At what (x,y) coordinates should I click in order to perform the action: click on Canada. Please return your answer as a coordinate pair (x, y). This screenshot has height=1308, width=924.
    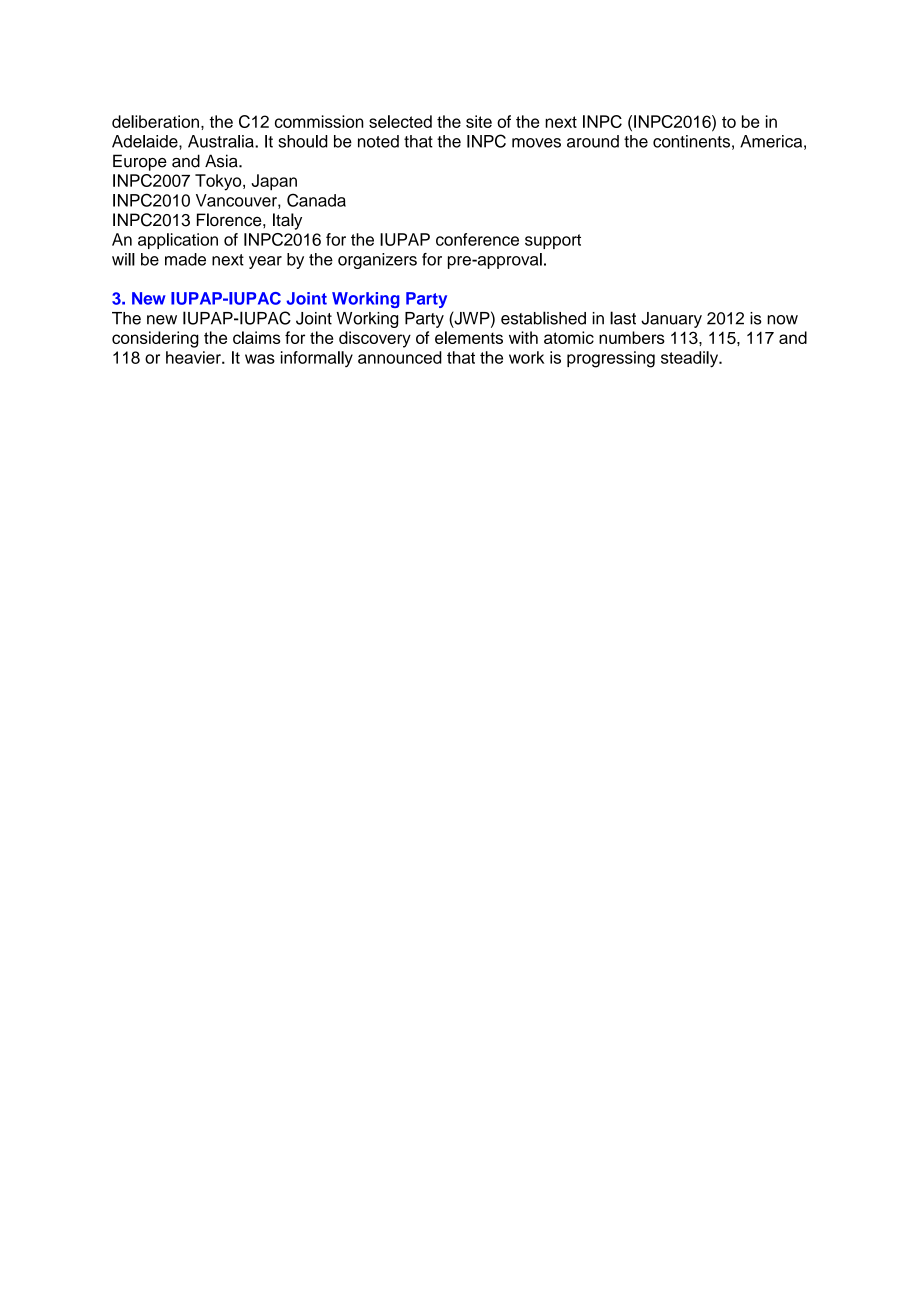
    Looking at the image, I should click on (316, 200).
